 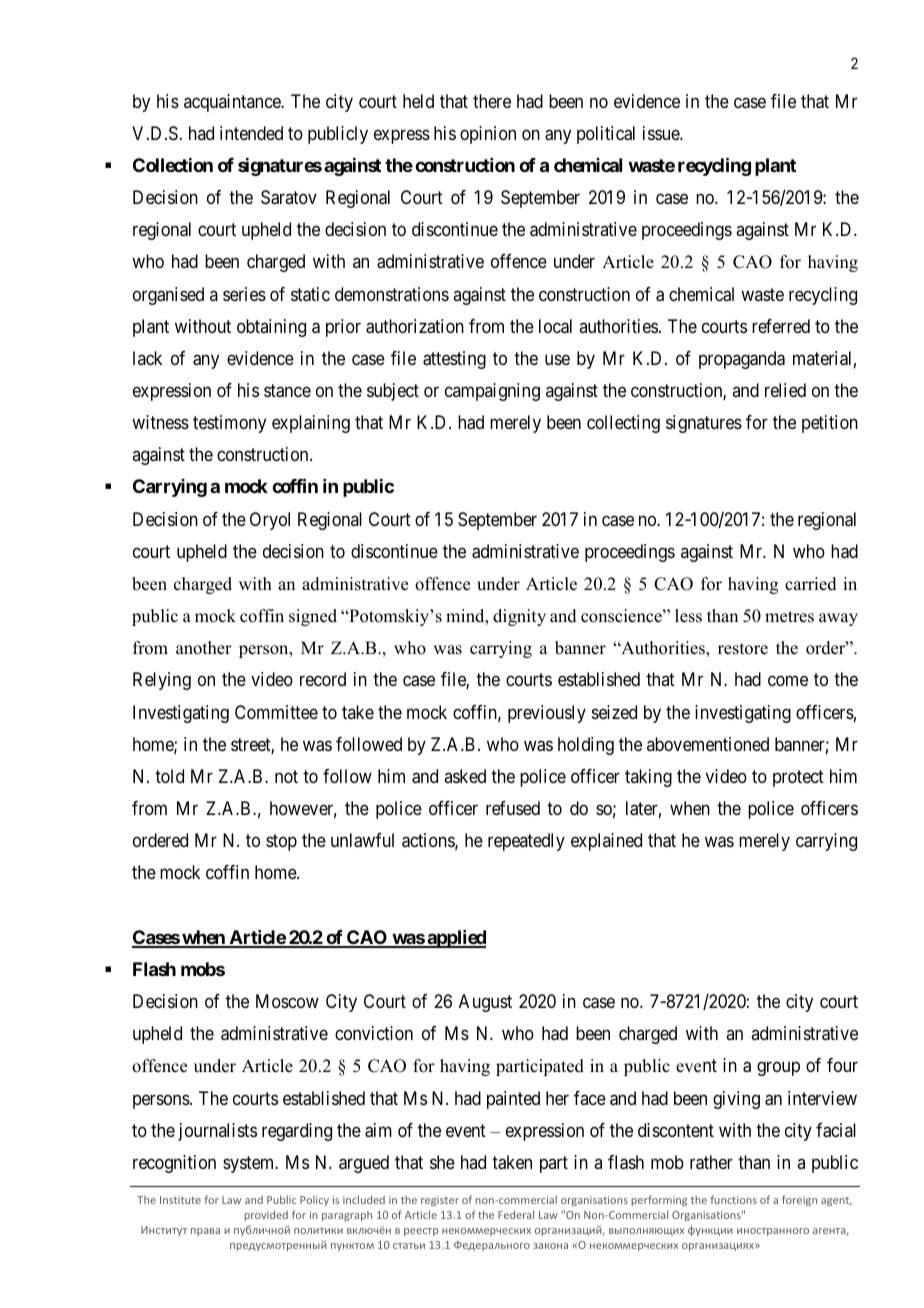 I want to click on obtaining, so click(x=271, y=328).
